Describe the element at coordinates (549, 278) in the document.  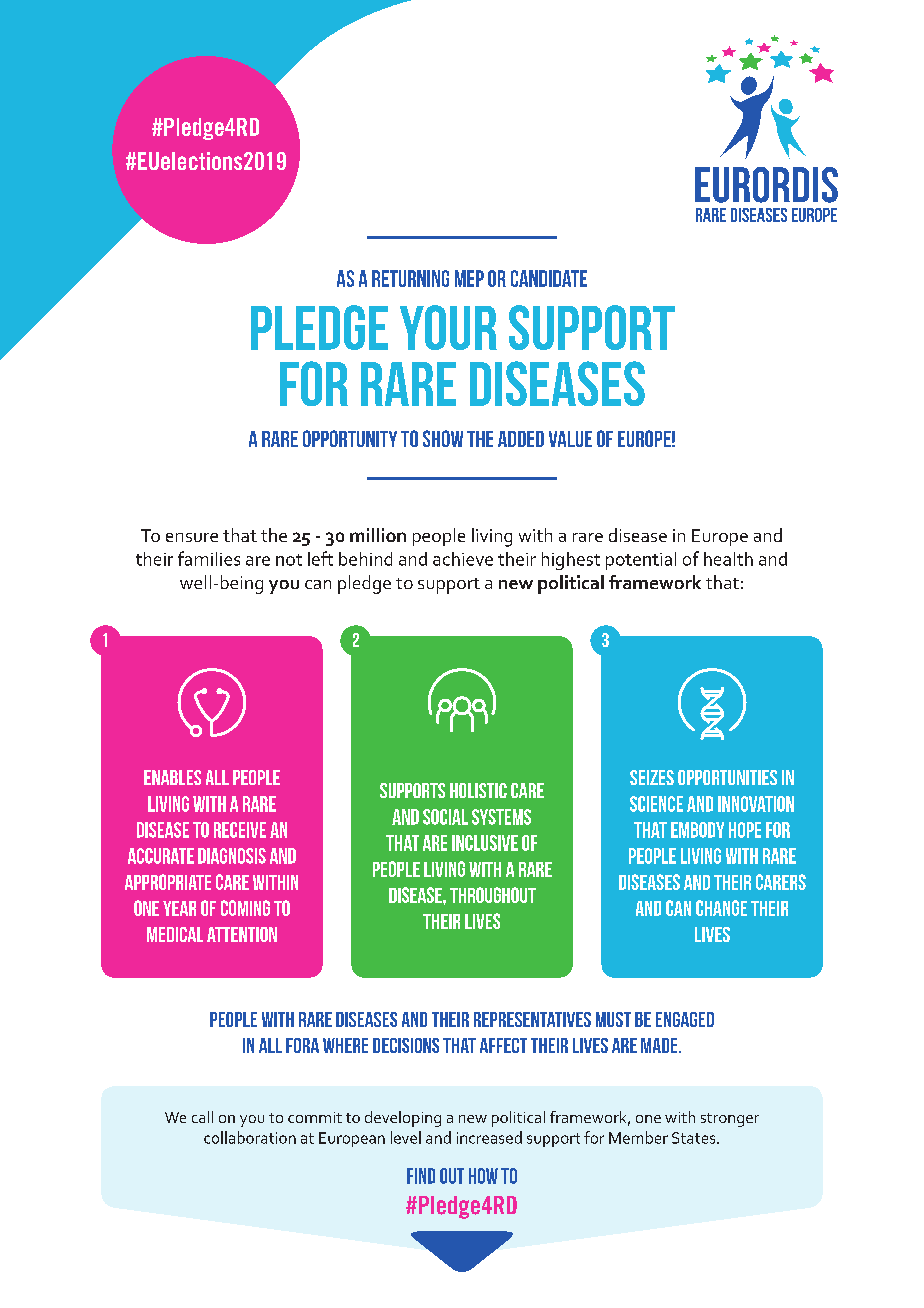
I see `candidate` at that location.
